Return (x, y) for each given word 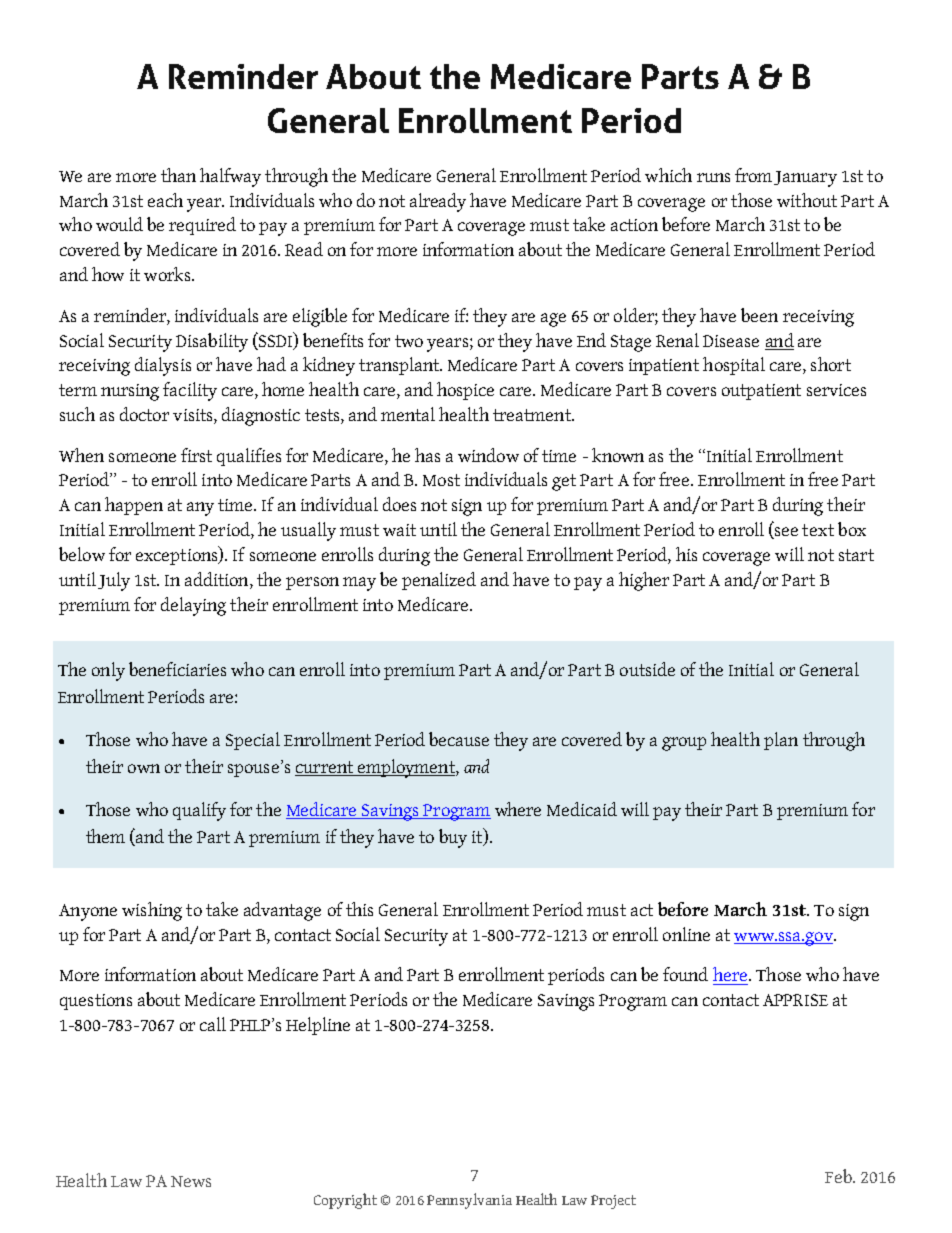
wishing (152, 911)
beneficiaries (177, 669)
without (807, 200)
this (359, 909)
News (191, 1181)
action (634, 225)
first (196, 455)
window (488, 455)
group (684, 744)
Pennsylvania (469, 1201)
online (686, 934)
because (459, 739)
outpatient (761, 392)
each (165, 200)
